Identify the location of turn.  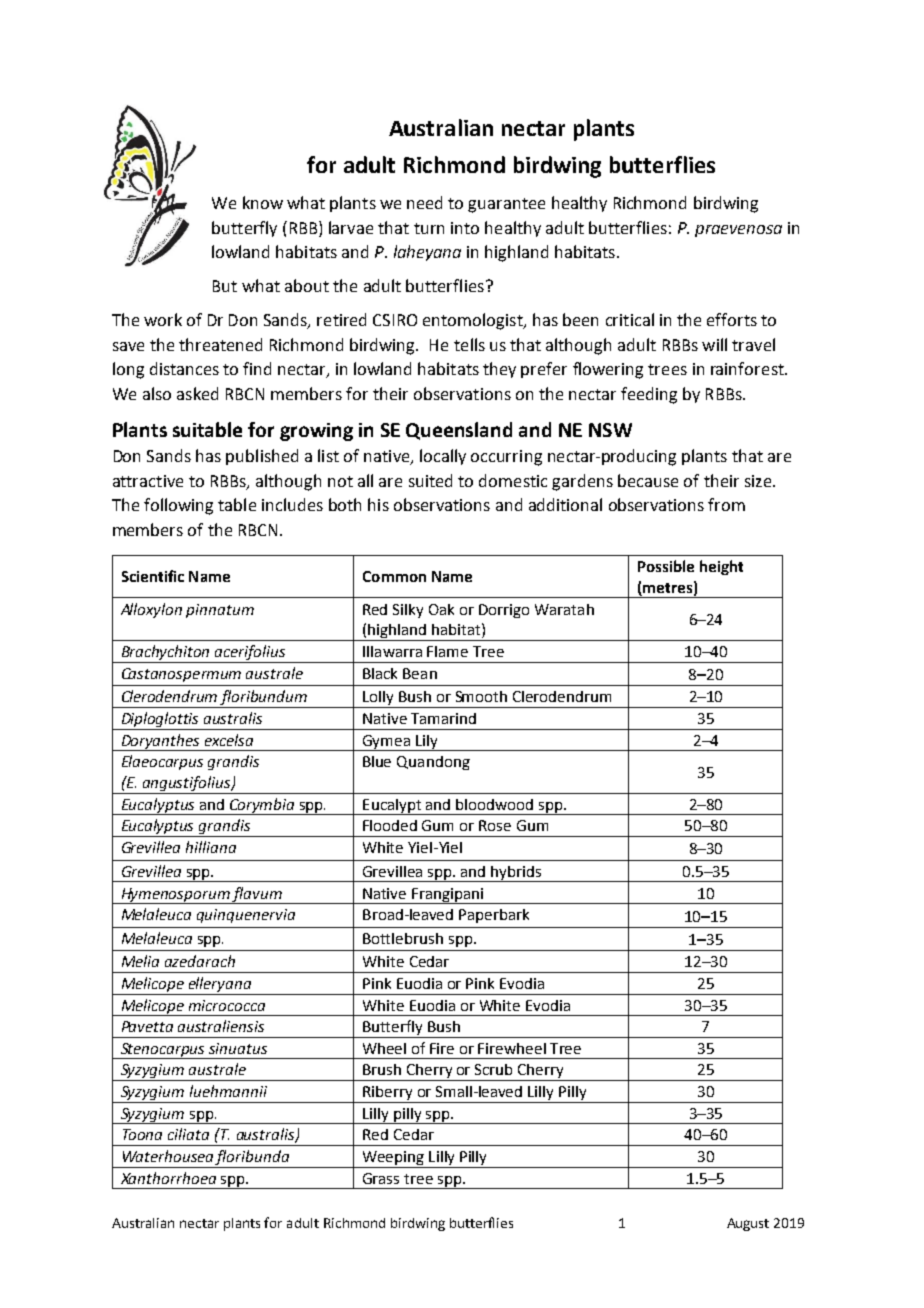
(429, 228).
